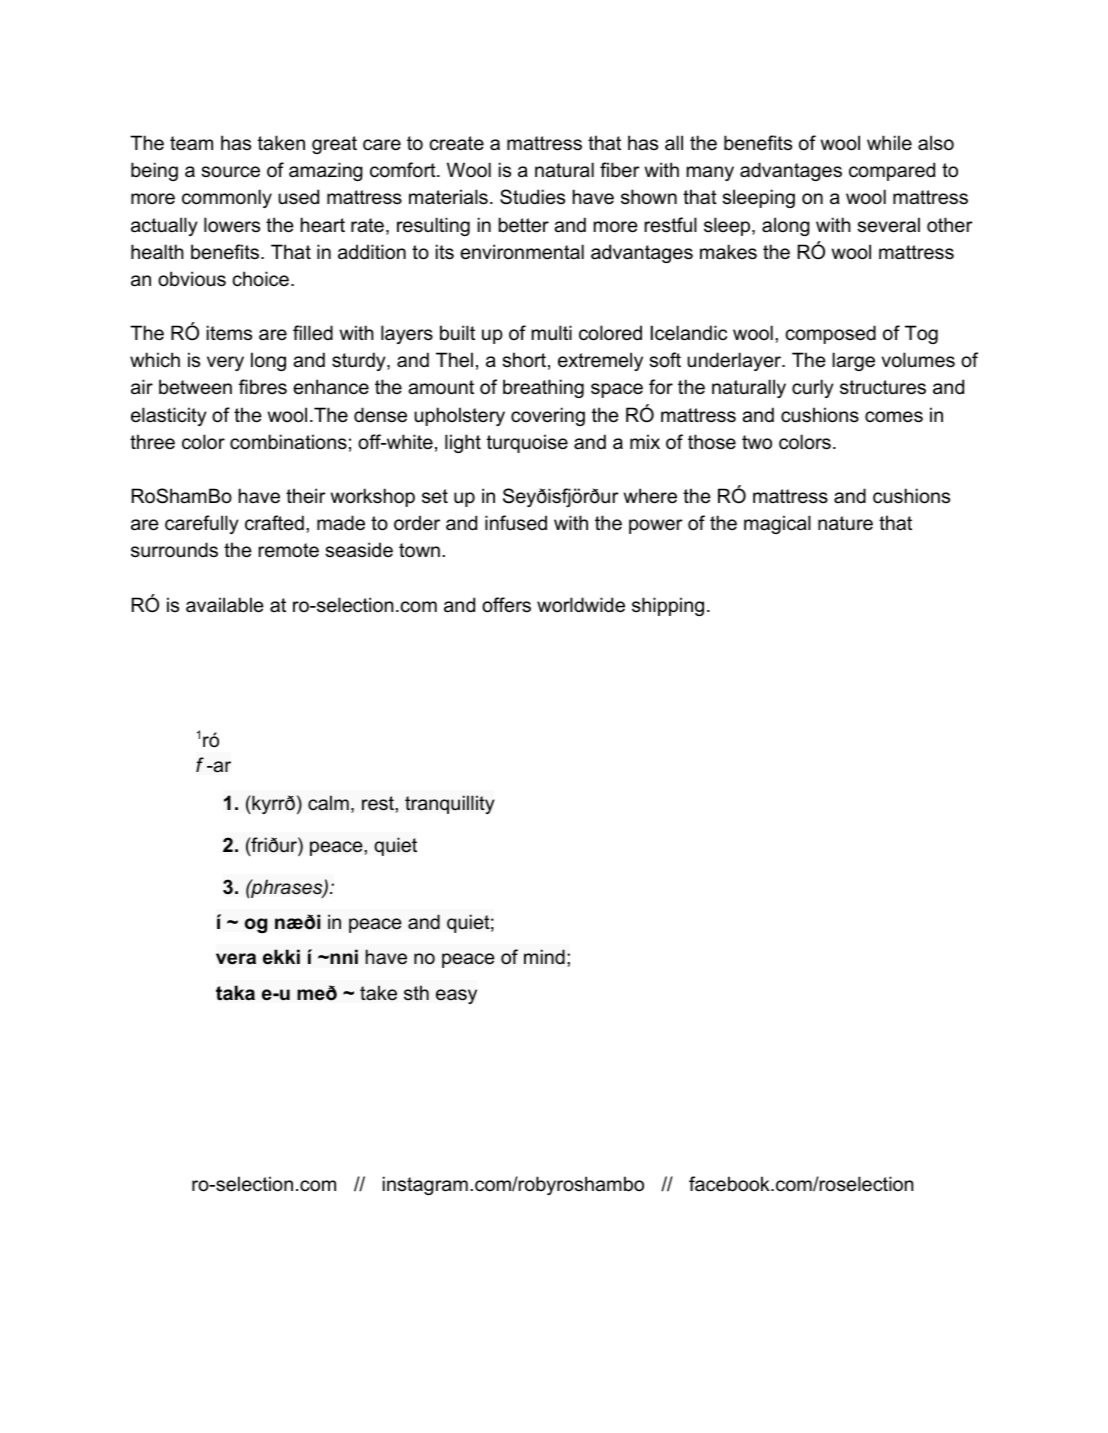 The width and height of the page is (1108, 1433). Describe the element at coordinates (288, 550) in the page. I see `remote` at that location.
